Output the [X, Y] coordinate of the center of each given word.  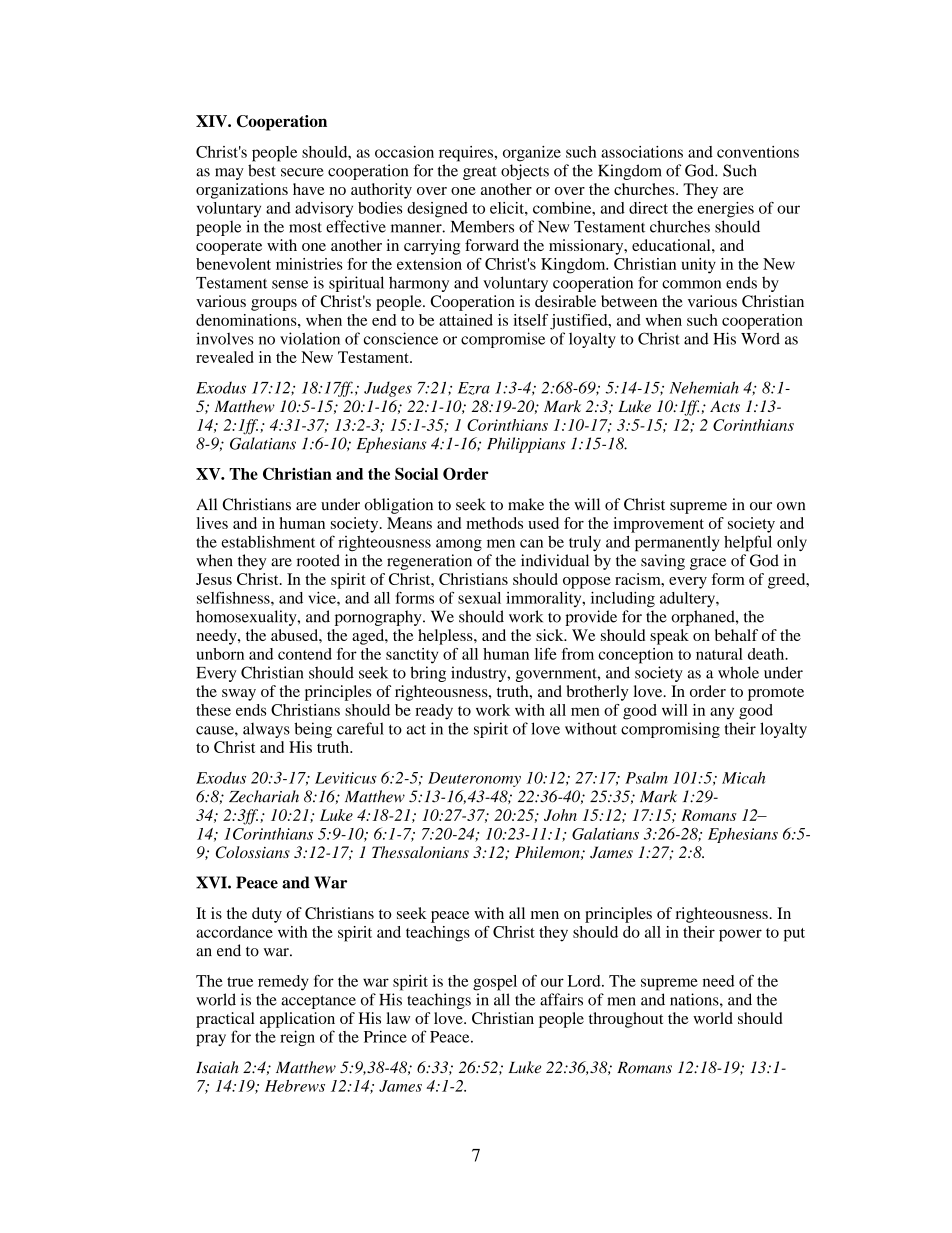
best [262, 170]
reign [297, 1038]
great [480, 173]
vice [323, 598]
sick [551, 635]
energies [725, 210]
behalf [736, 635]
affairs [561, 999]
